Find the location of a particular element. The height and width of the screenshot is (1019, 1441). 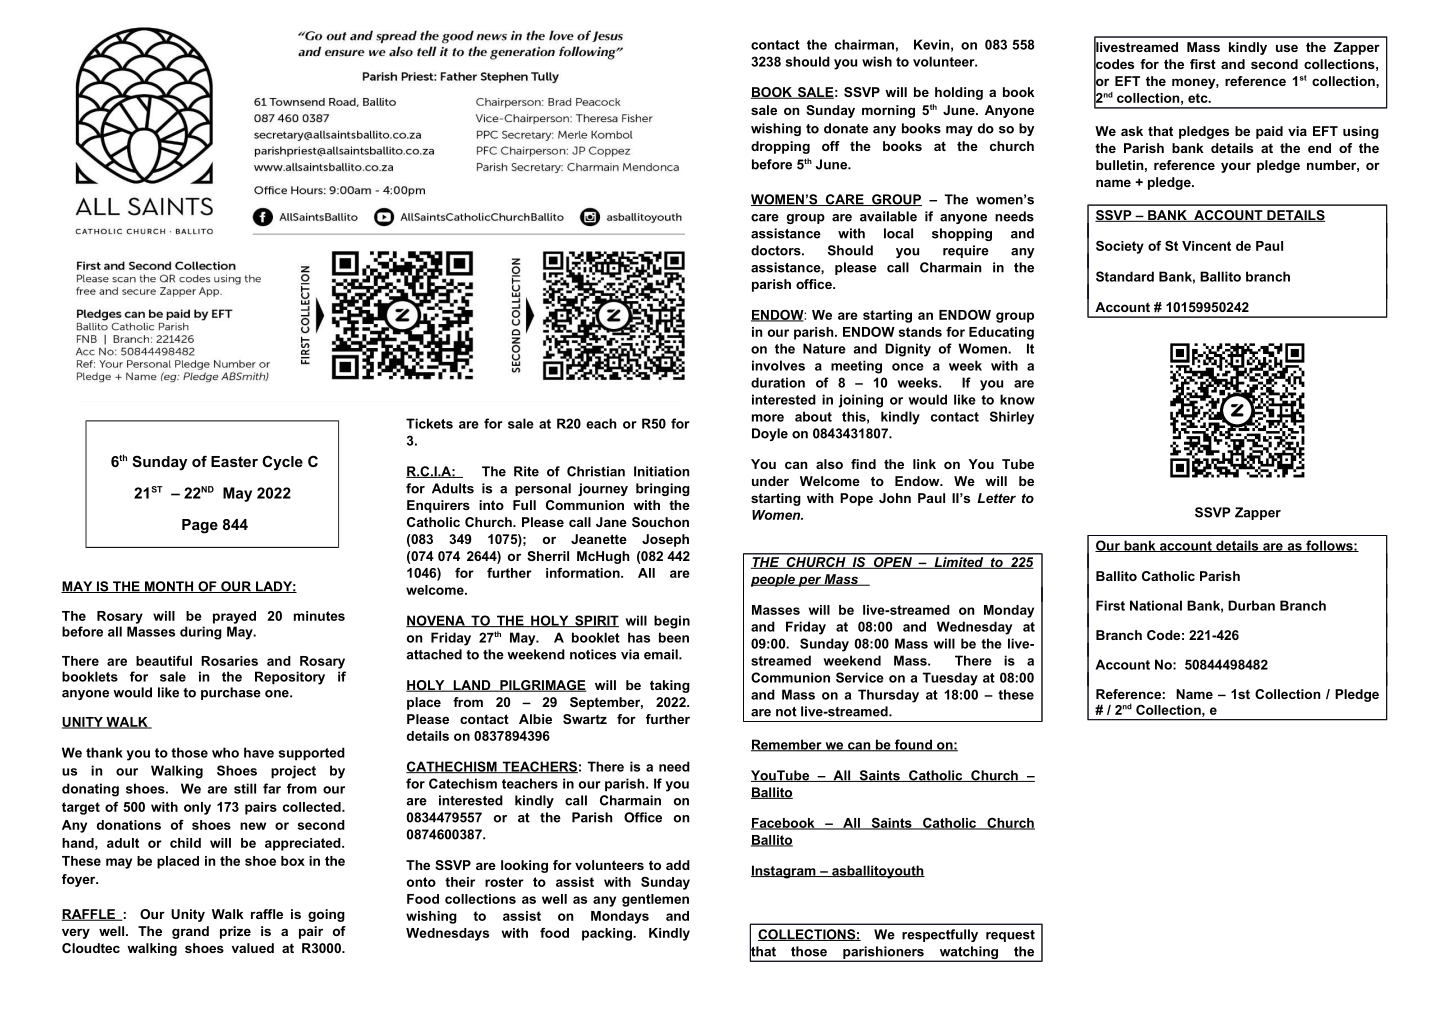

Durban is located at coordinates (1251, 605).
